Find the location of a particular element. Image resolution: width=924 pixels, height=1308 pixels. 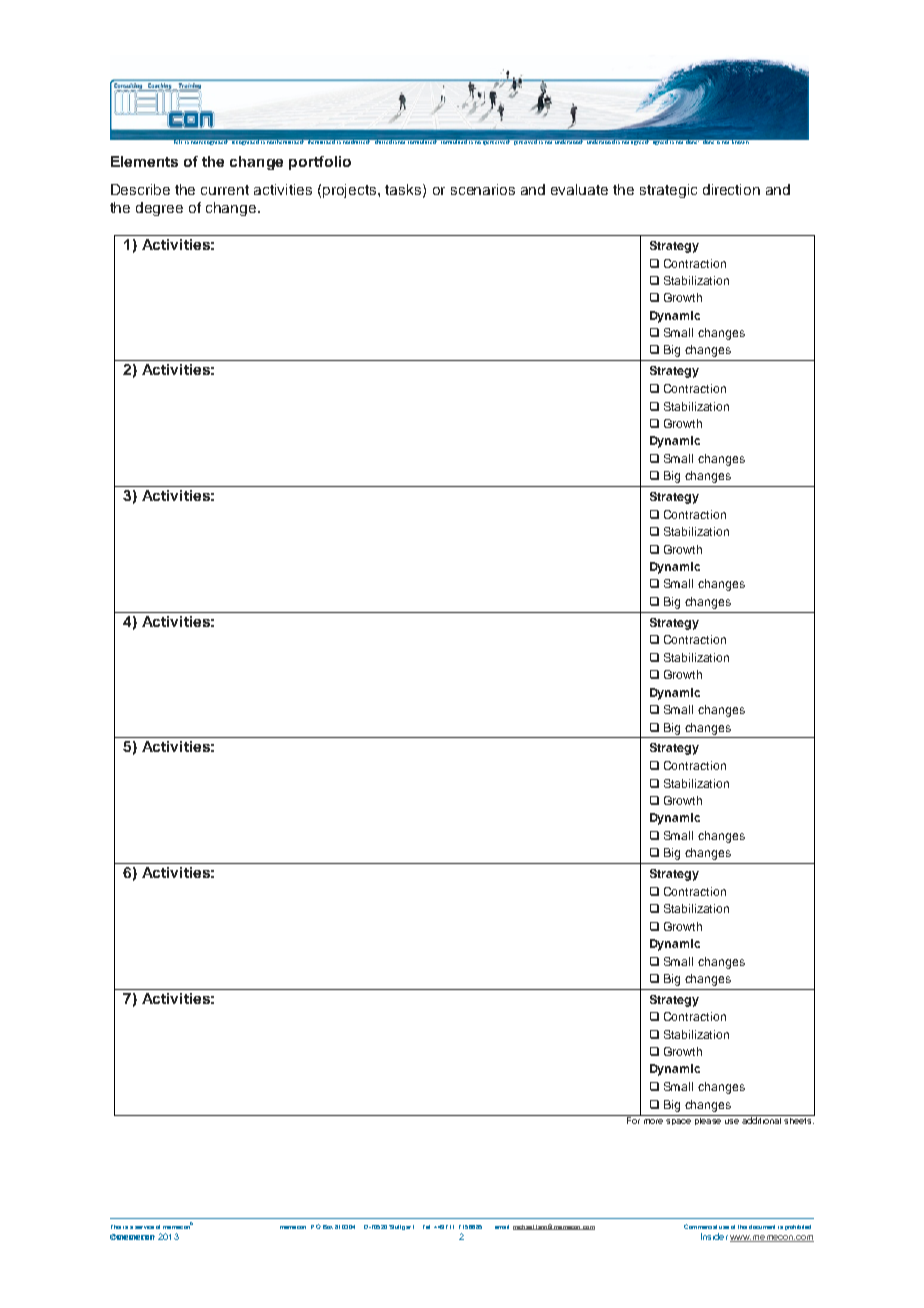

service is located at coordinates (144, 1227).
